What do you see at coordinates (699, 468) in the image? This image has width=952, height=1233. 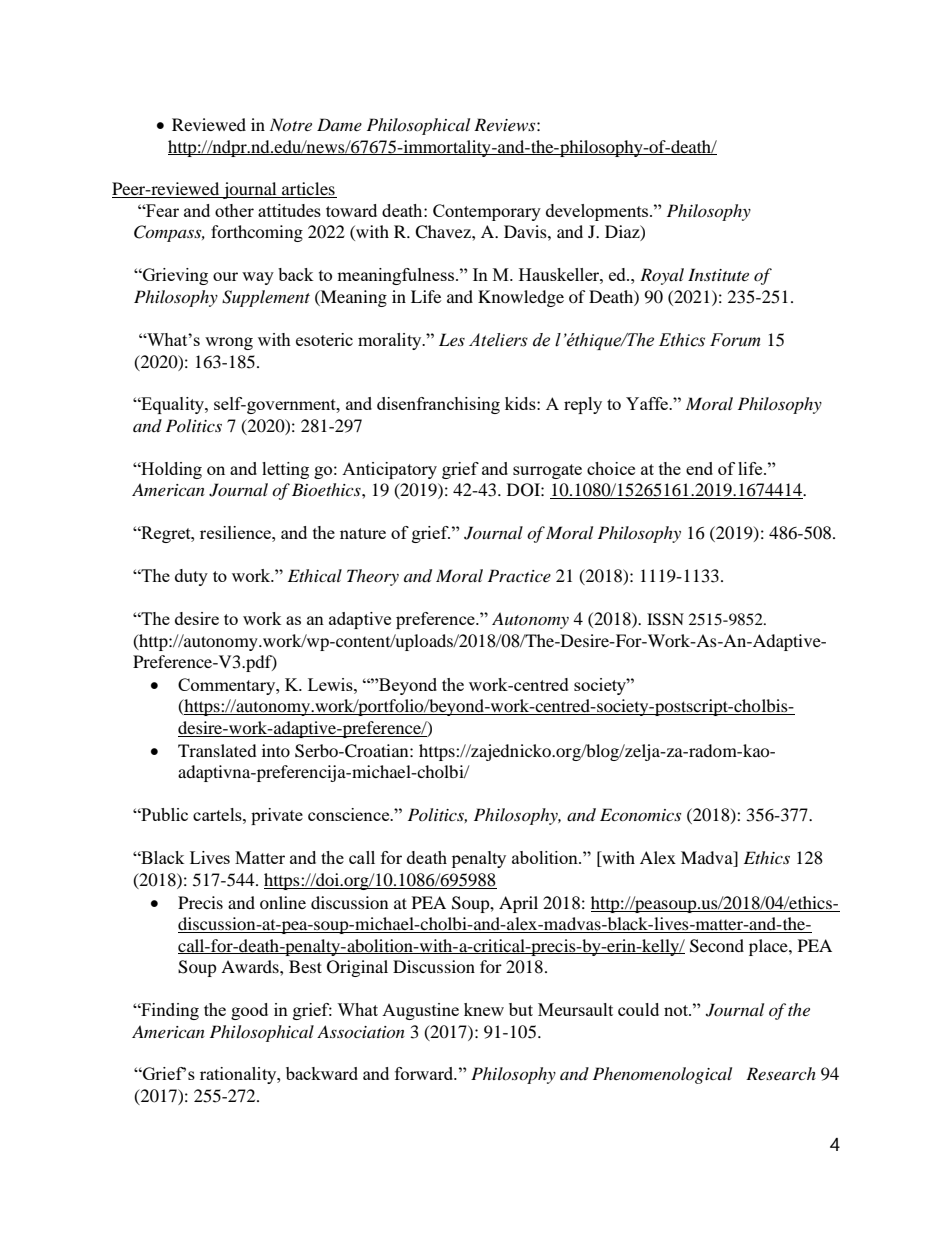 I see `end` at bounding box center [699, 468].
